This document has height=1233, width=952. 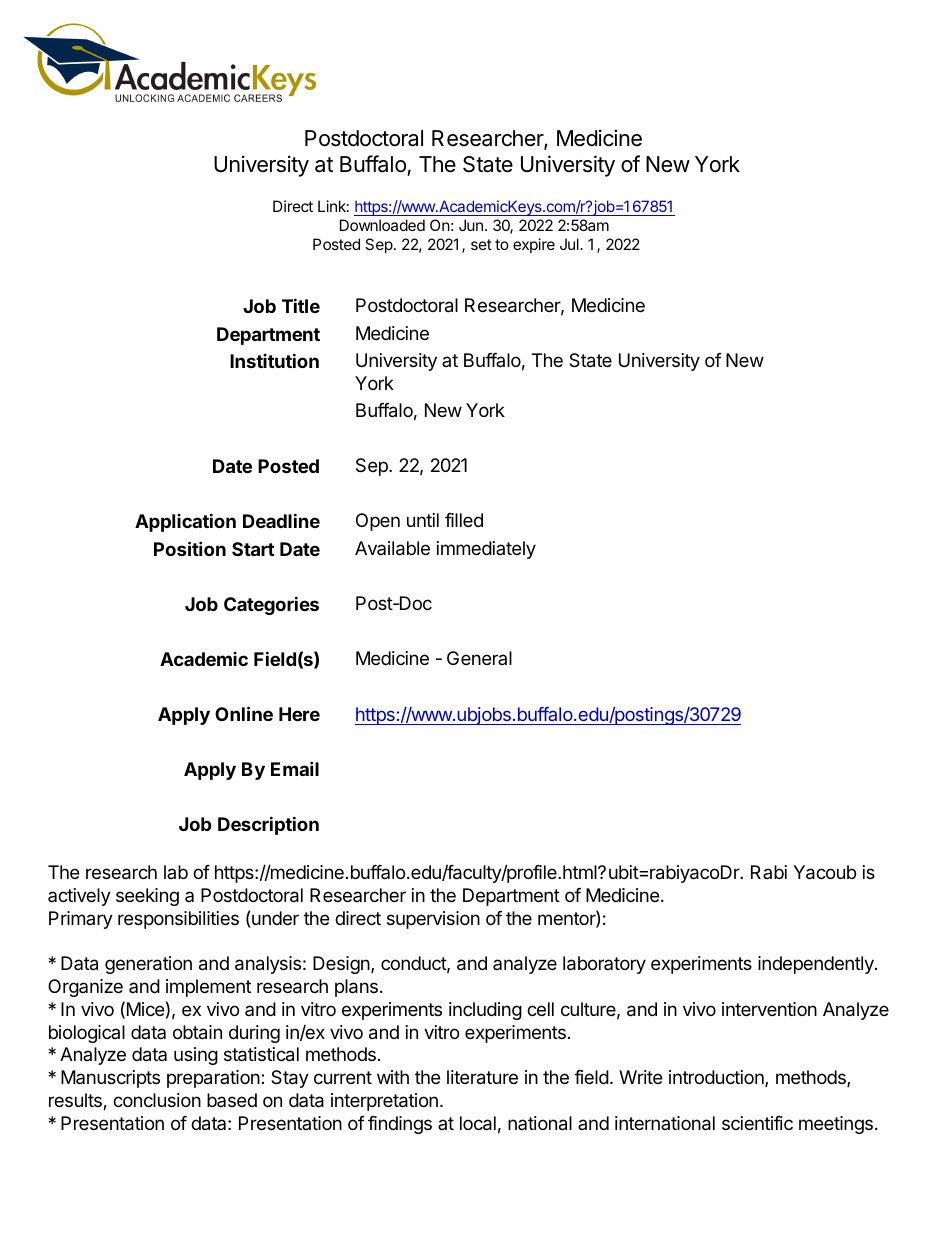 I want to click on introduction, so click(x=717, y=1078).
